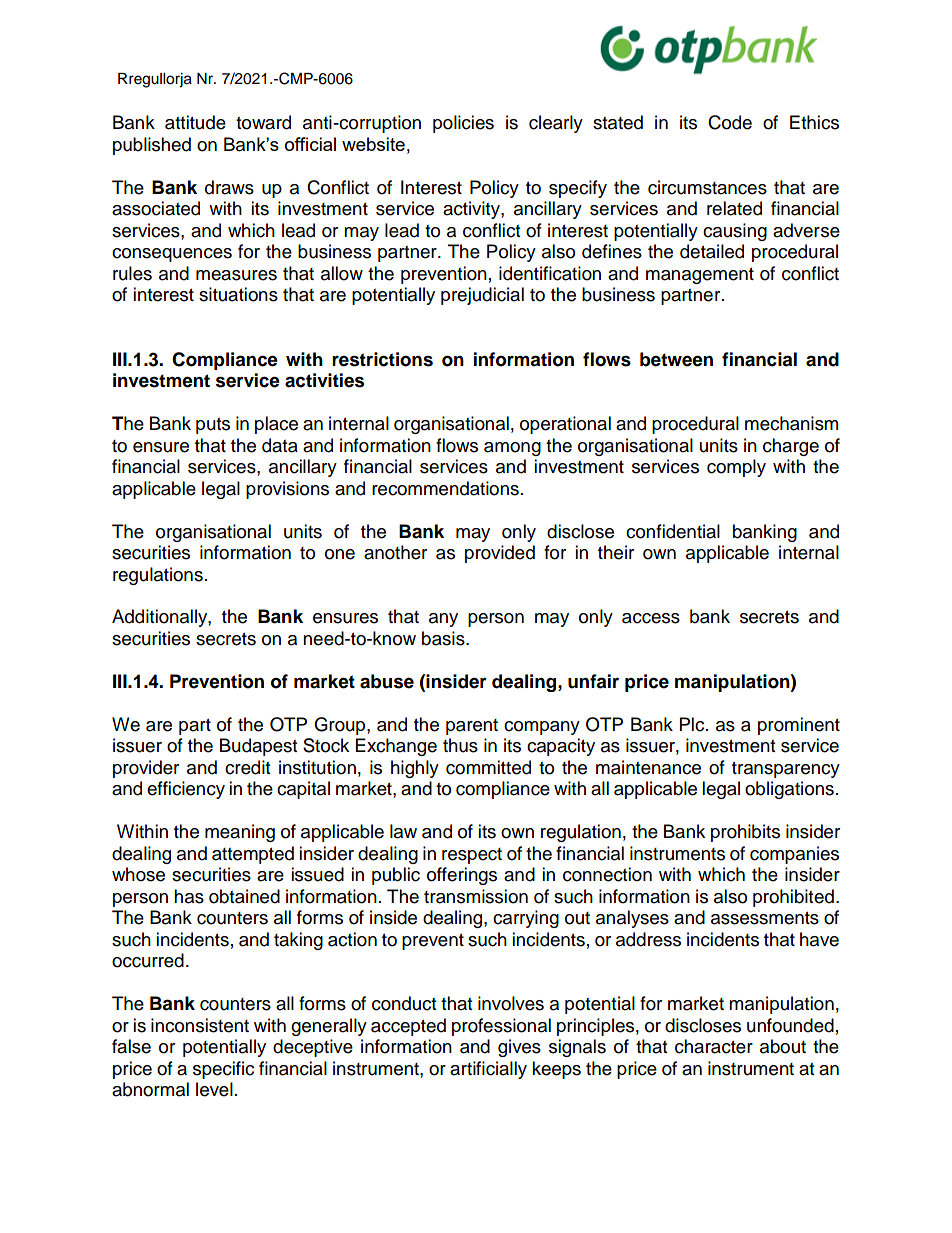 The height and width of the image is (1233, 952). What do you see at coordinates (444, 638) in the image?
I see `basis` at bounding box center [444, 638].
